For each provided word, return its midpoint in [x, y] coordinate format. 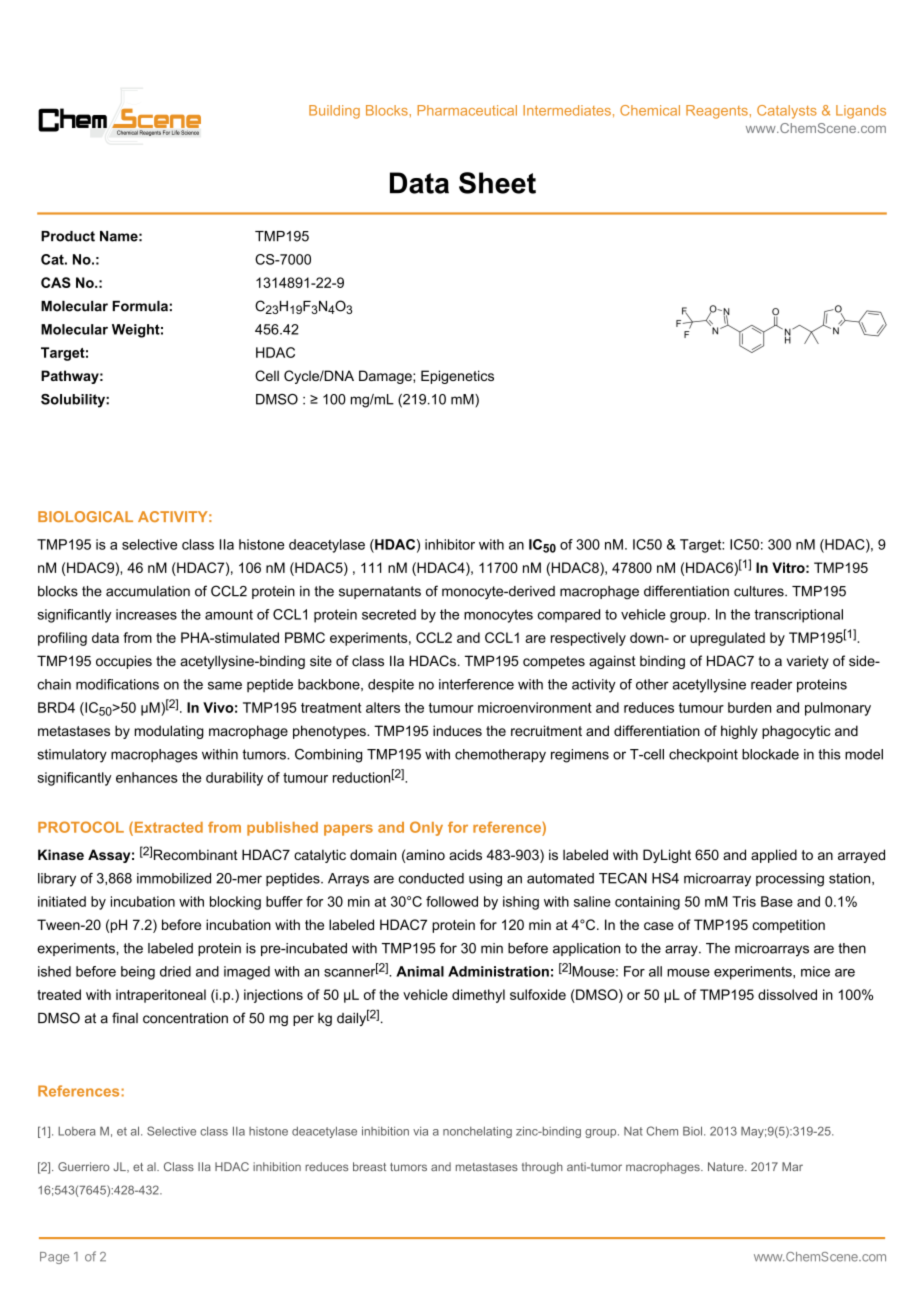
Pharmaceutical [467, 110]
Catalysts [787, 112]
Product [68, 236]
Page [54, 1258]
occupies [124, 662]
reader [771, 684]
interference [476, 684]
